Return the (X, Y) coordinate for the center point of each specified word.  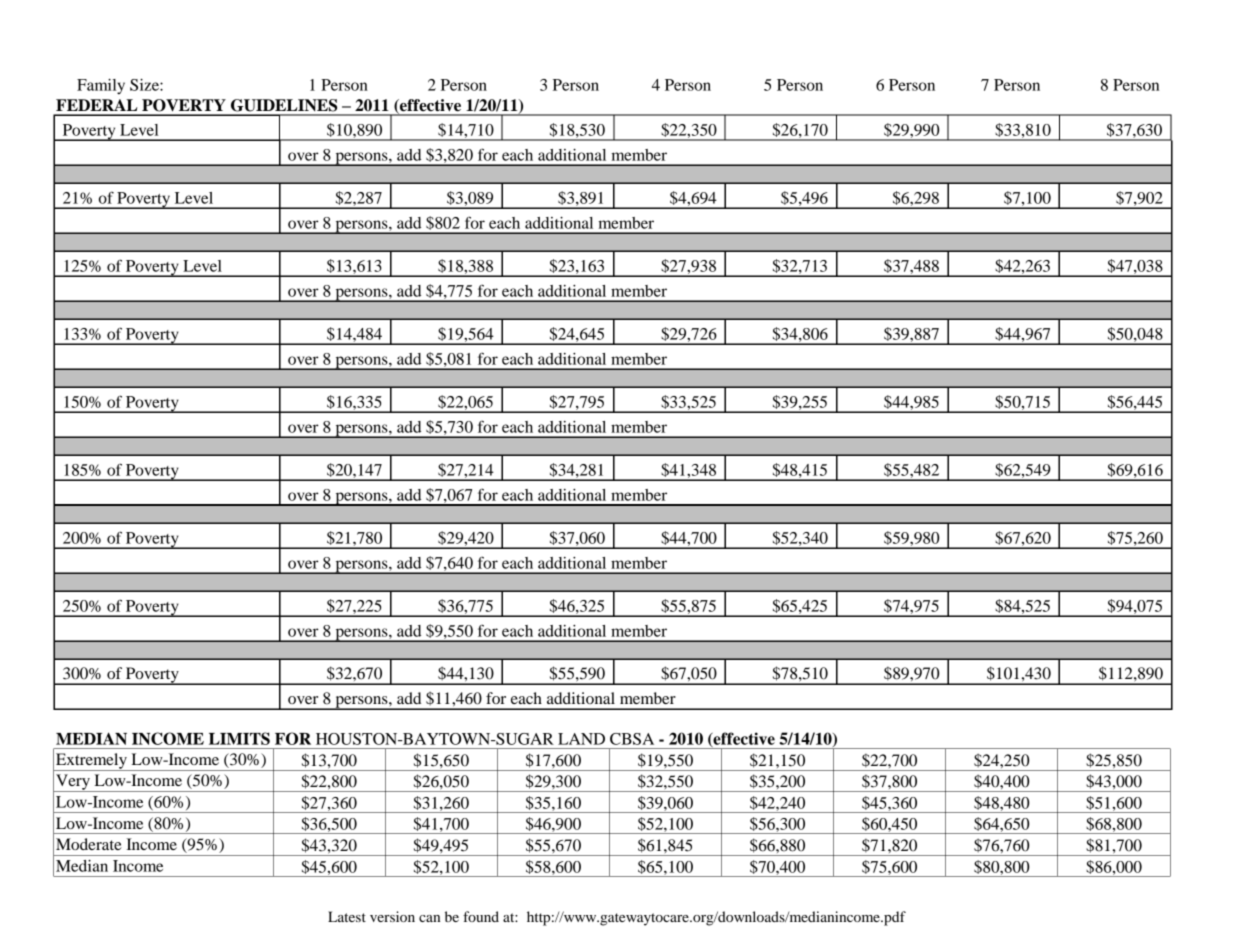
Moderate (89, 844)
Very (73, 783)
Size (145, 85)
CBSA (632, 739)
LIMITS (239, 738)
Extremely (91, 762)
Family (101, 87)
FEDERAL (97, 105)
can (429, 918)
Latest (347, 916)
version (392, 916)
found (481, 916)
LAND (581, 739)
